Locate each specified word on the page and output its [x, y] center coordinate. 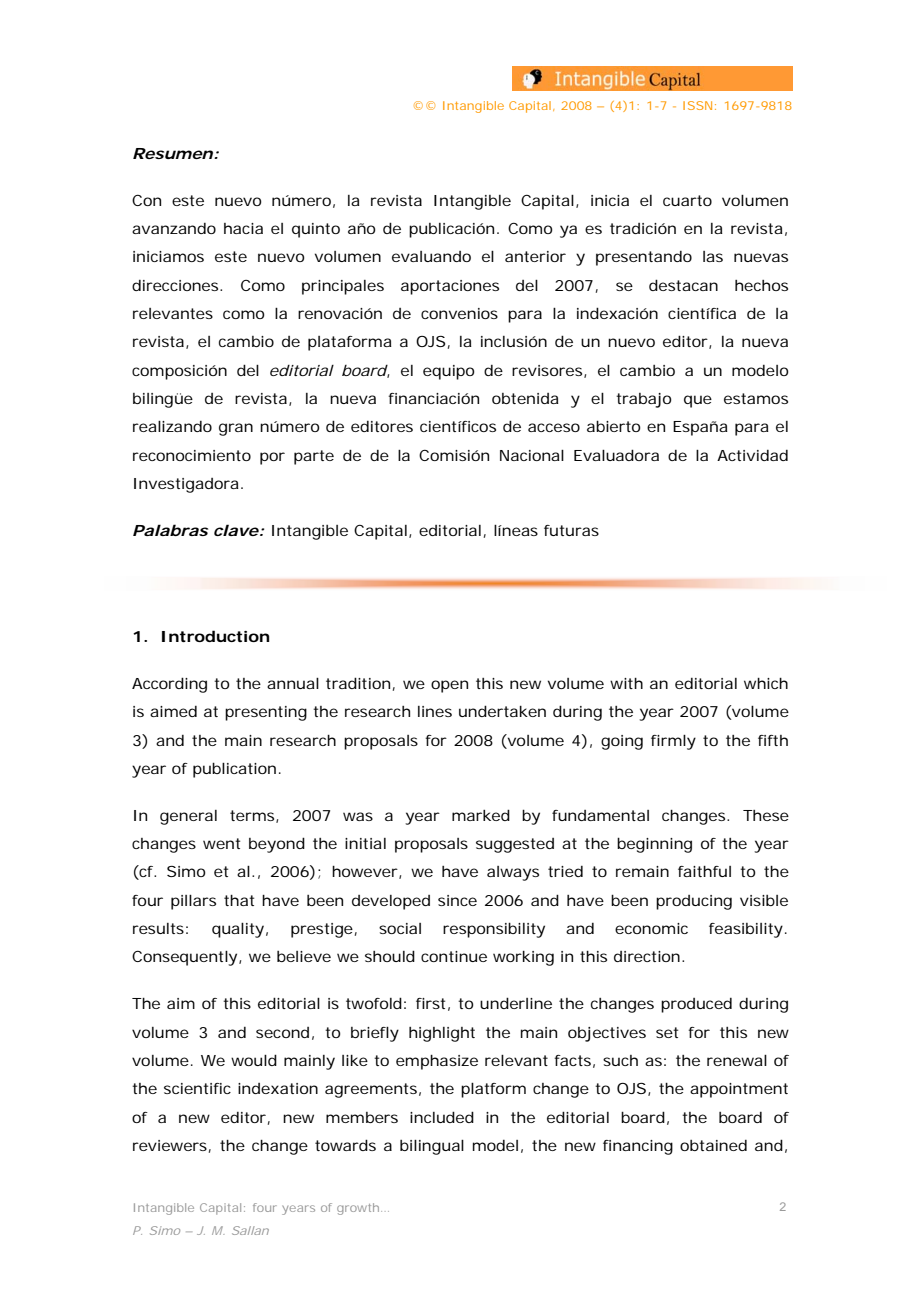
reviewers [170, 1145]
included [442, 1117]
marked [481, 815]
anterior [535, 256]
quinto [316, 230]
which [766, 683]
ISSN [697, 105]
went [221, 843]
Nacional [532, 455]
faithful [704, 871]
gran [236, 429]
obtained [713, 1145]
